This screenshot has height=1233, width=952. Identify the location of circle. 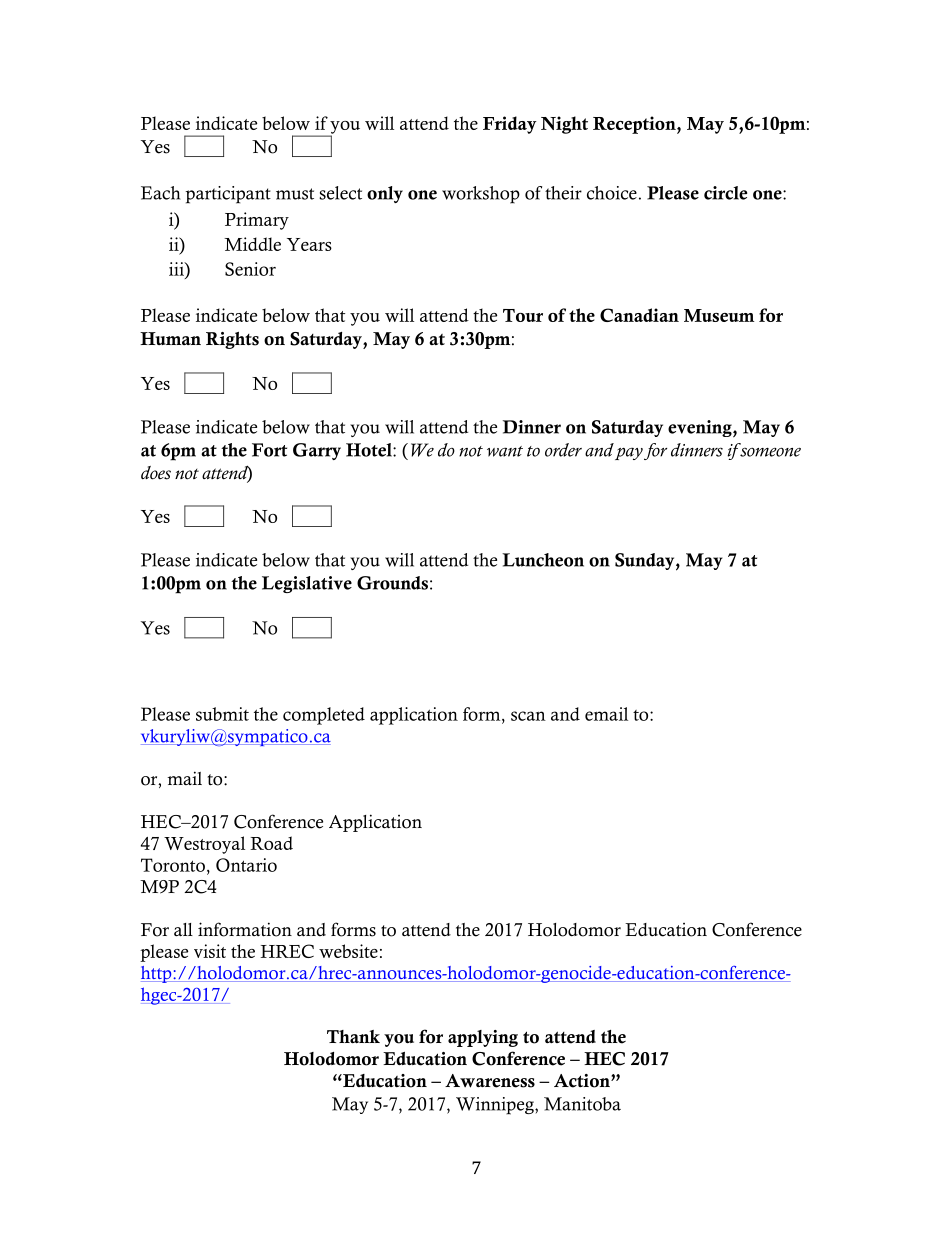
(725, 193).
